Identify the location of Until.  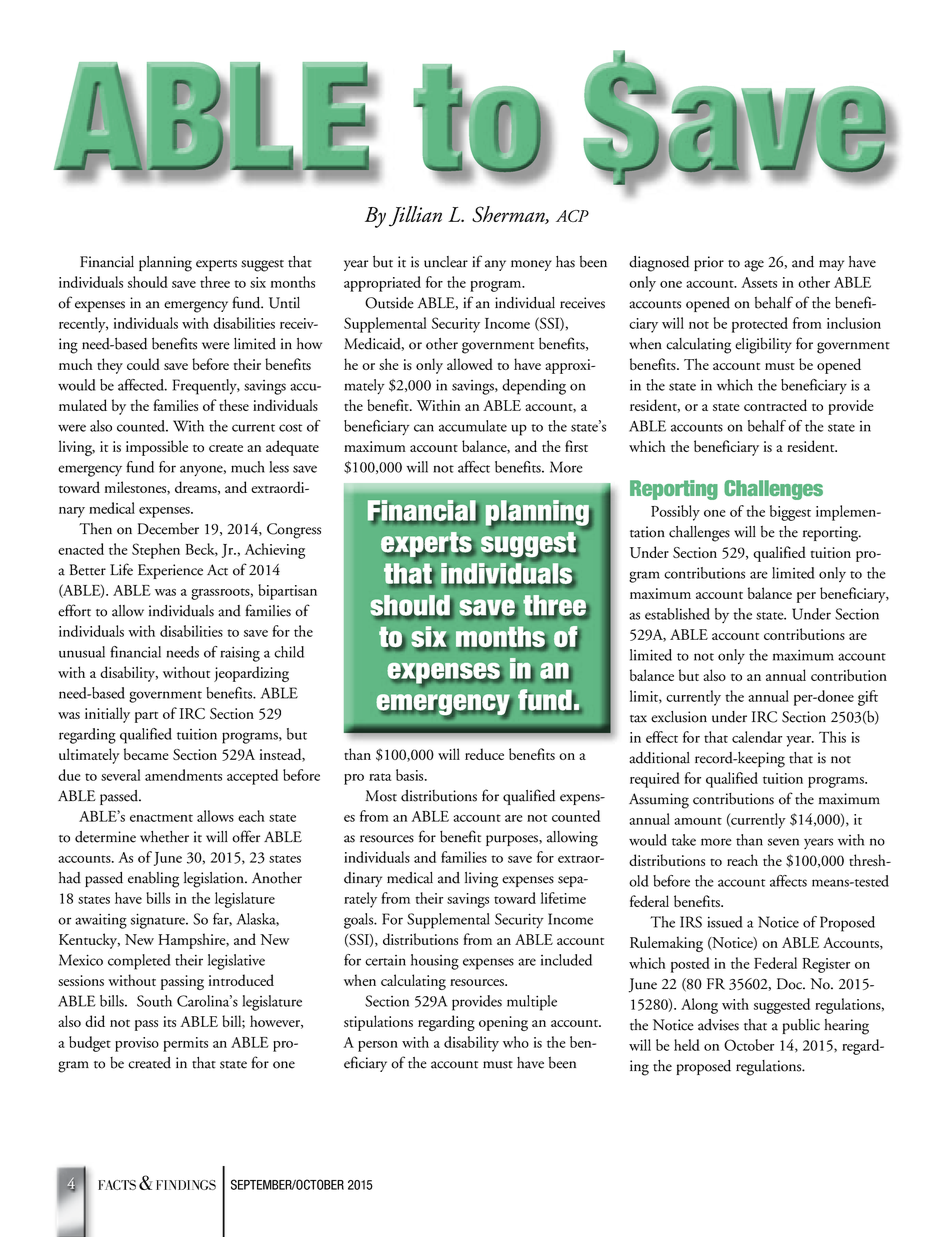
(284, 303).
